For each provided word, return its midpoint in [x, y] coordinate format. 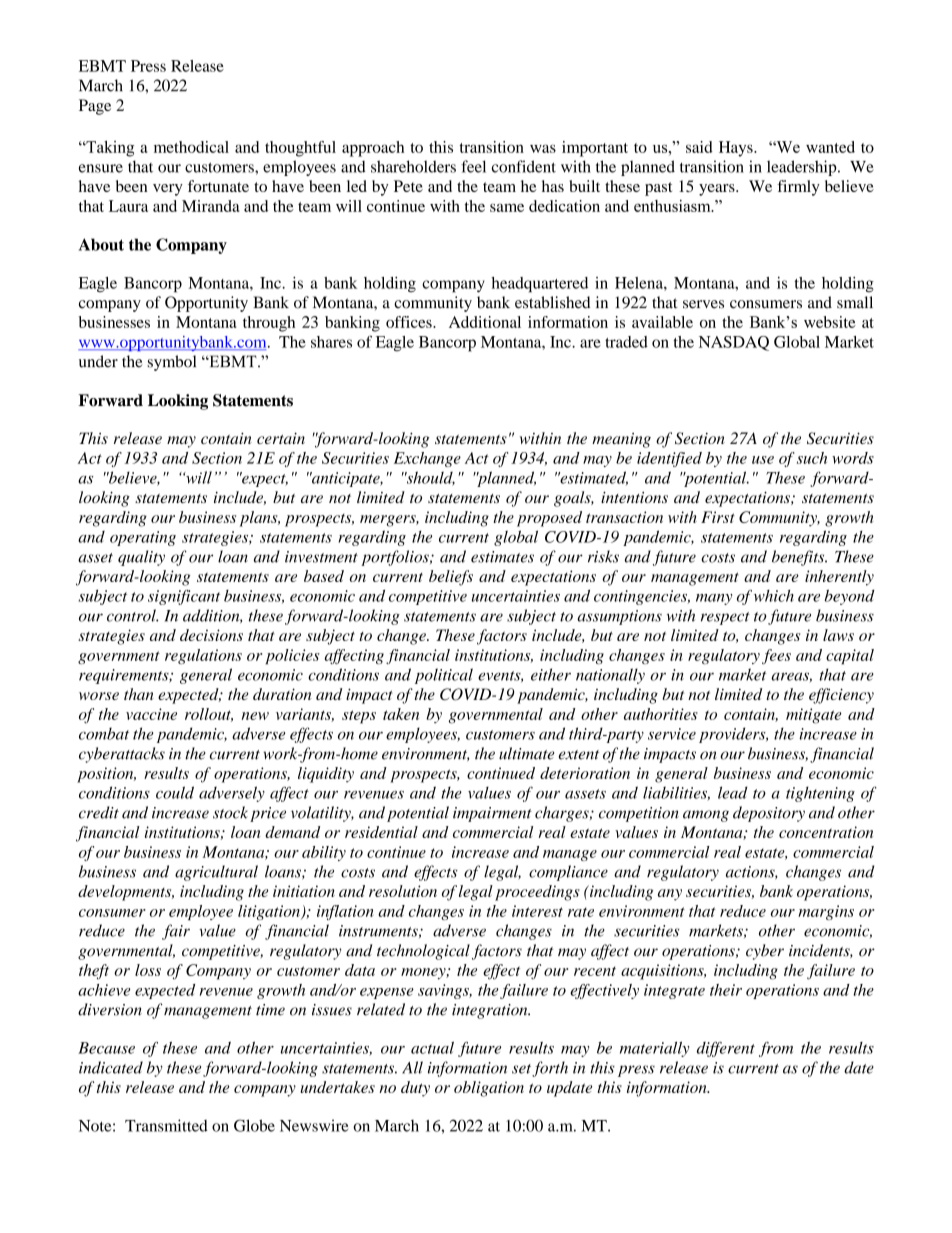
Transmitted [166, 1125]
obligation [489, 1089]
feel [473, 166]
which [774, 596]
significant [184, 597]
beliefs [451, 578]
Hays [737, 149]
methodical [191, 147]
